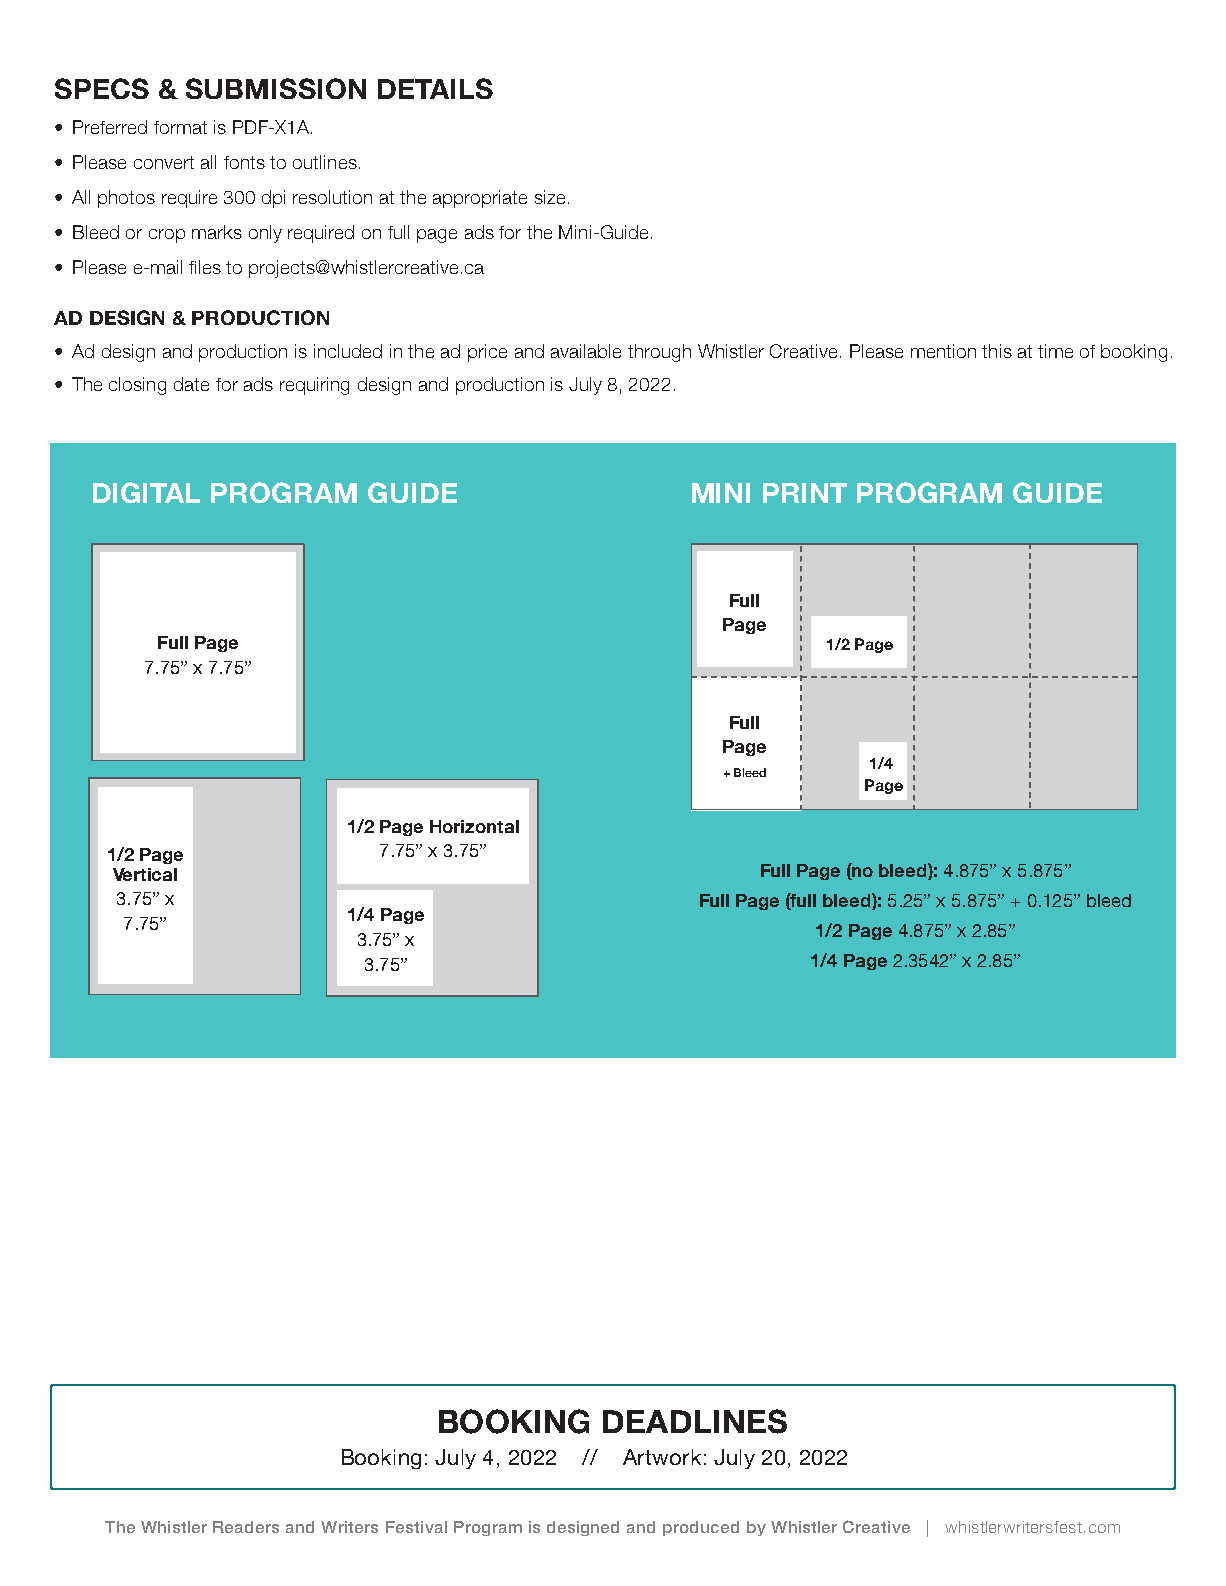 This screenshot has width=1226, height=1586. What do you see at coordinates (662, 1457) in the screenshot?
I see `Artwork` at bounding box center [662, 1457].
